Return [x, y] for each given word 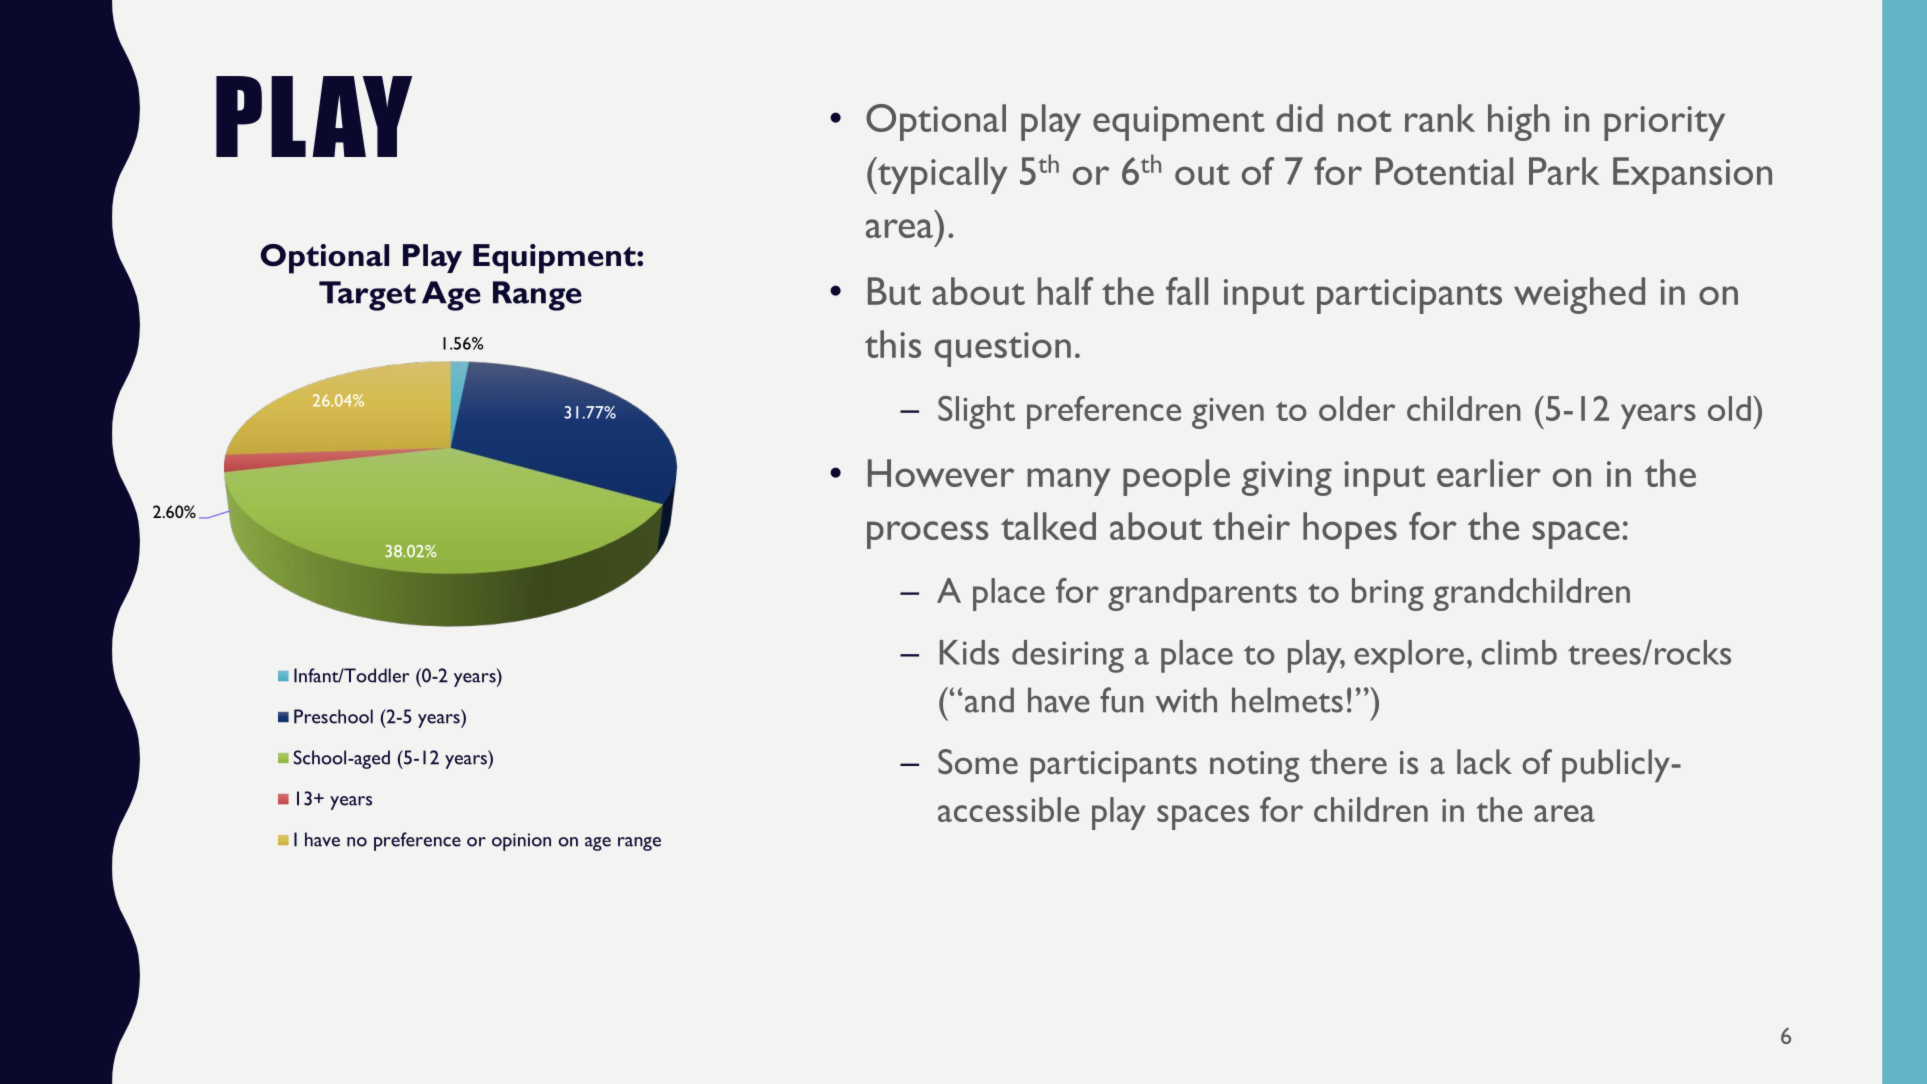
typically [941, 175]
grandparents [1202, 594]
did [1299, 118]
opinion [521, 842]
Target [367, 296]
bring [1388, 594]
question [1003, 349]
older [1357, 408]
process [928, 535]
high [1519, 122]
